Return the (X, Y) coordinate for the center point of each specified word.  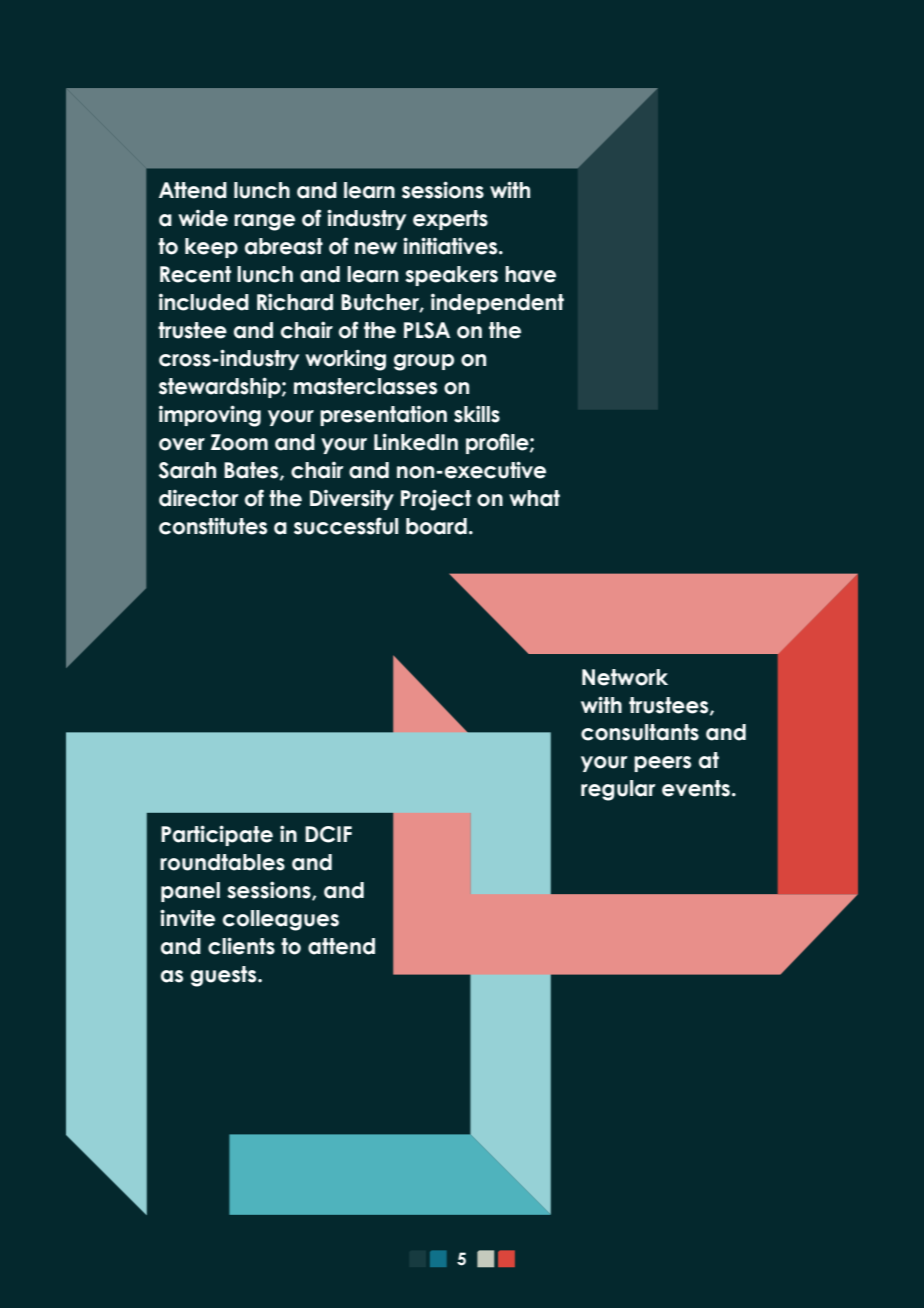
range (264, 222)
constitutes (213, 526)
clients (241, 946)
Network (625, 677)
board (436, 526)
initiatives (451, 246)
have (530, 274)
